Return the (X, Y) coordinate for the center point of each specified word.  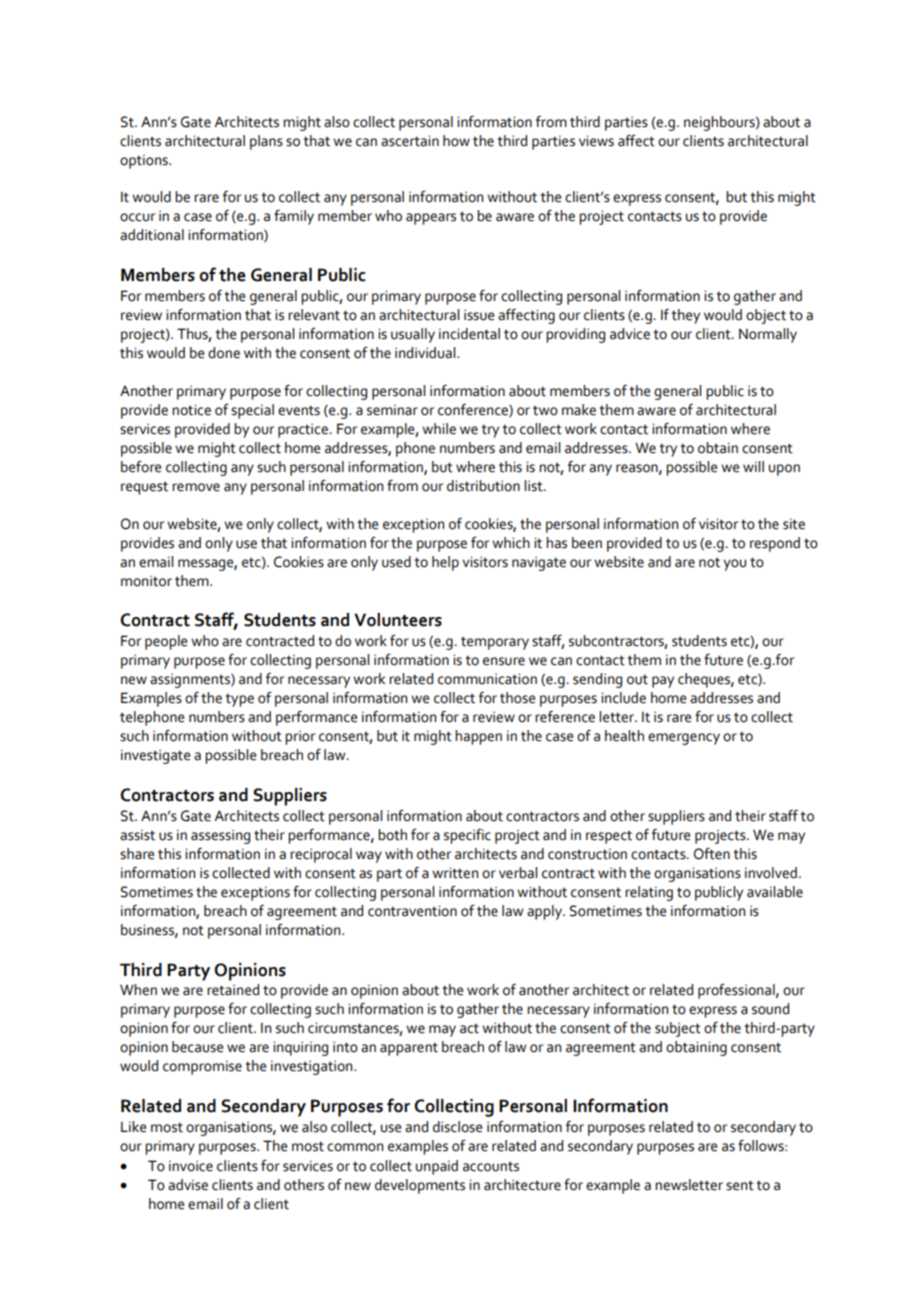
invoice (191, 1166)
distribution (483, 486)
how (456, 141)
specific (467, 836)
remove (196, 487)
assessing (220, 837)
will (753, 466)
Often (712, 854)
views (596, 141)
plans (266, 142)
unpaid (437, 1167)
